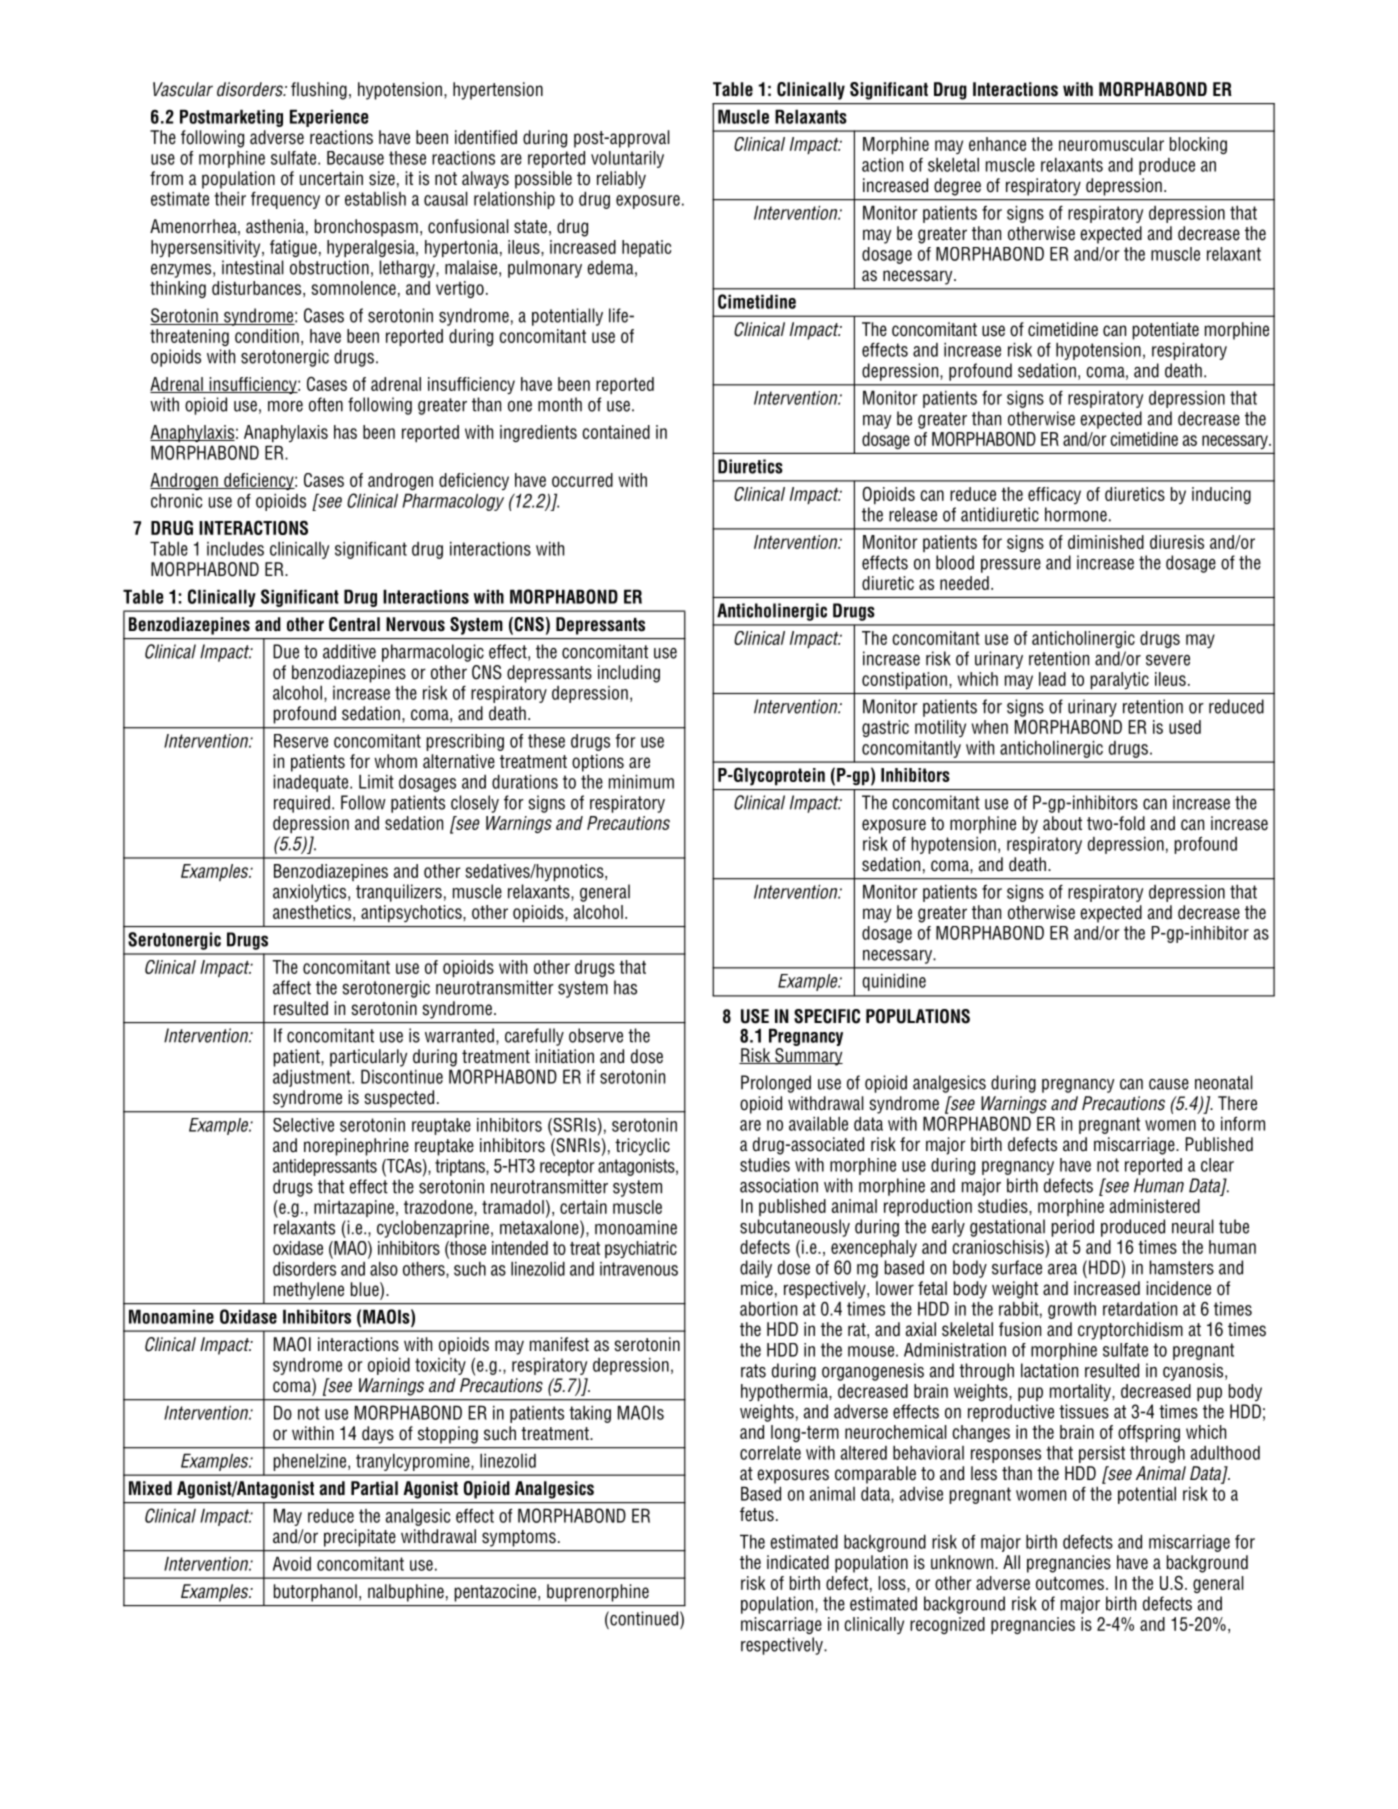 This document has height=1809, width=1398. Describe the element at coordinates (643, 1618) in the document. I see `continued` at that location.
